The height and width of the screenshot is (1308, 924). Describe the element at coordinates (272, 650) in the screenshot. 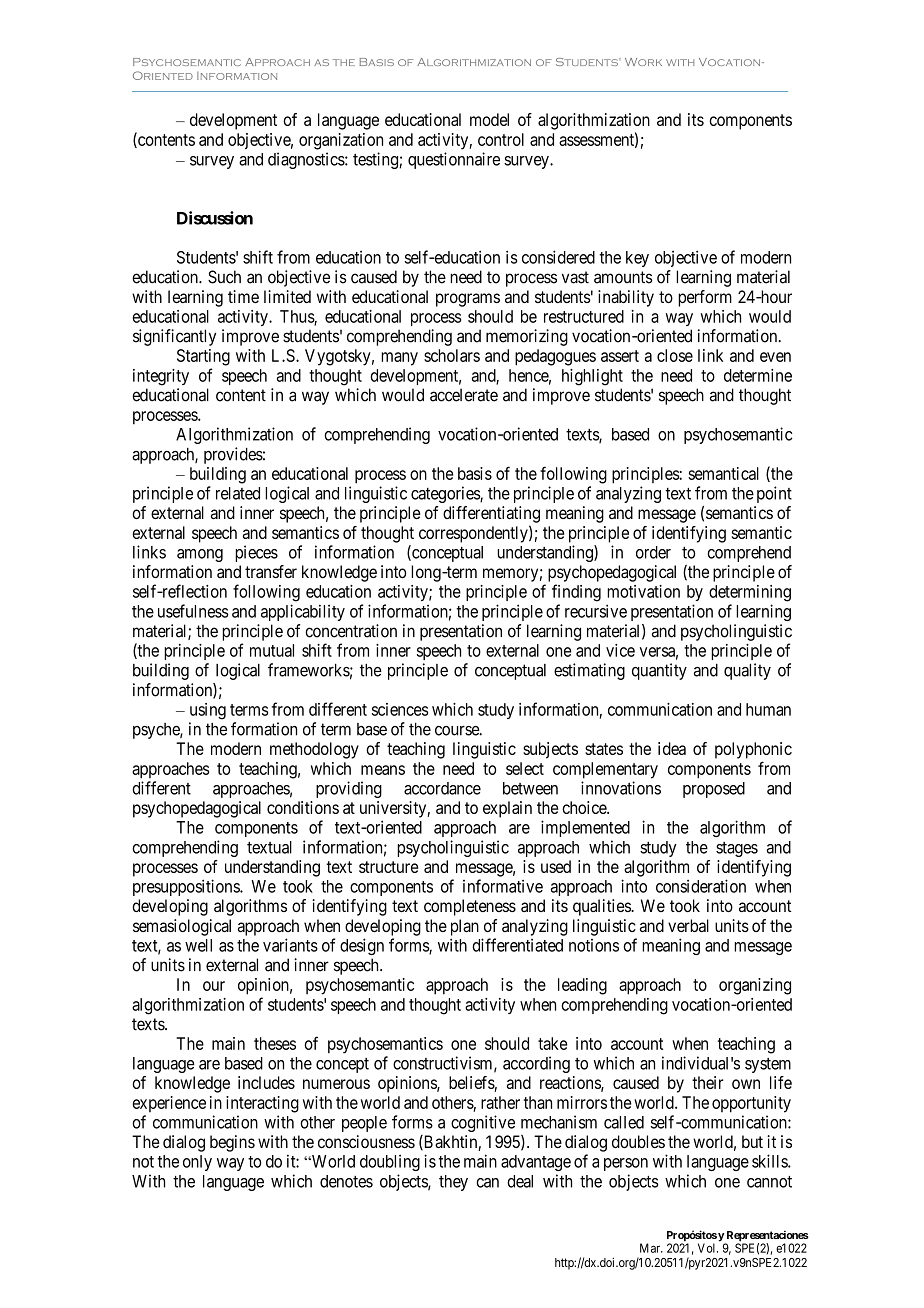

I see `mutual` at that location.
